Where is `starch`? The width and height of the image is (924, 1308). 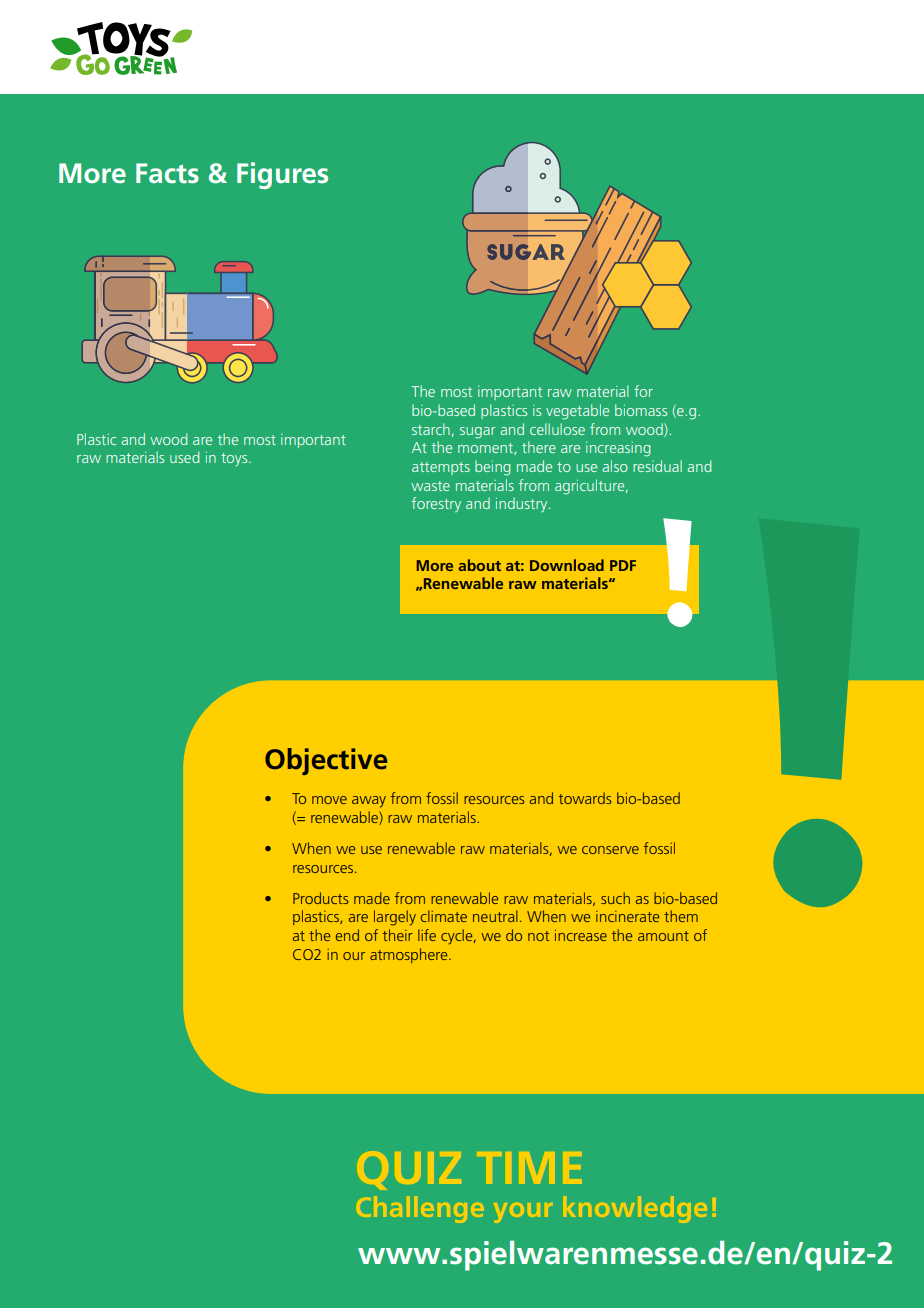
starch is located at coordinates (431, 429).
